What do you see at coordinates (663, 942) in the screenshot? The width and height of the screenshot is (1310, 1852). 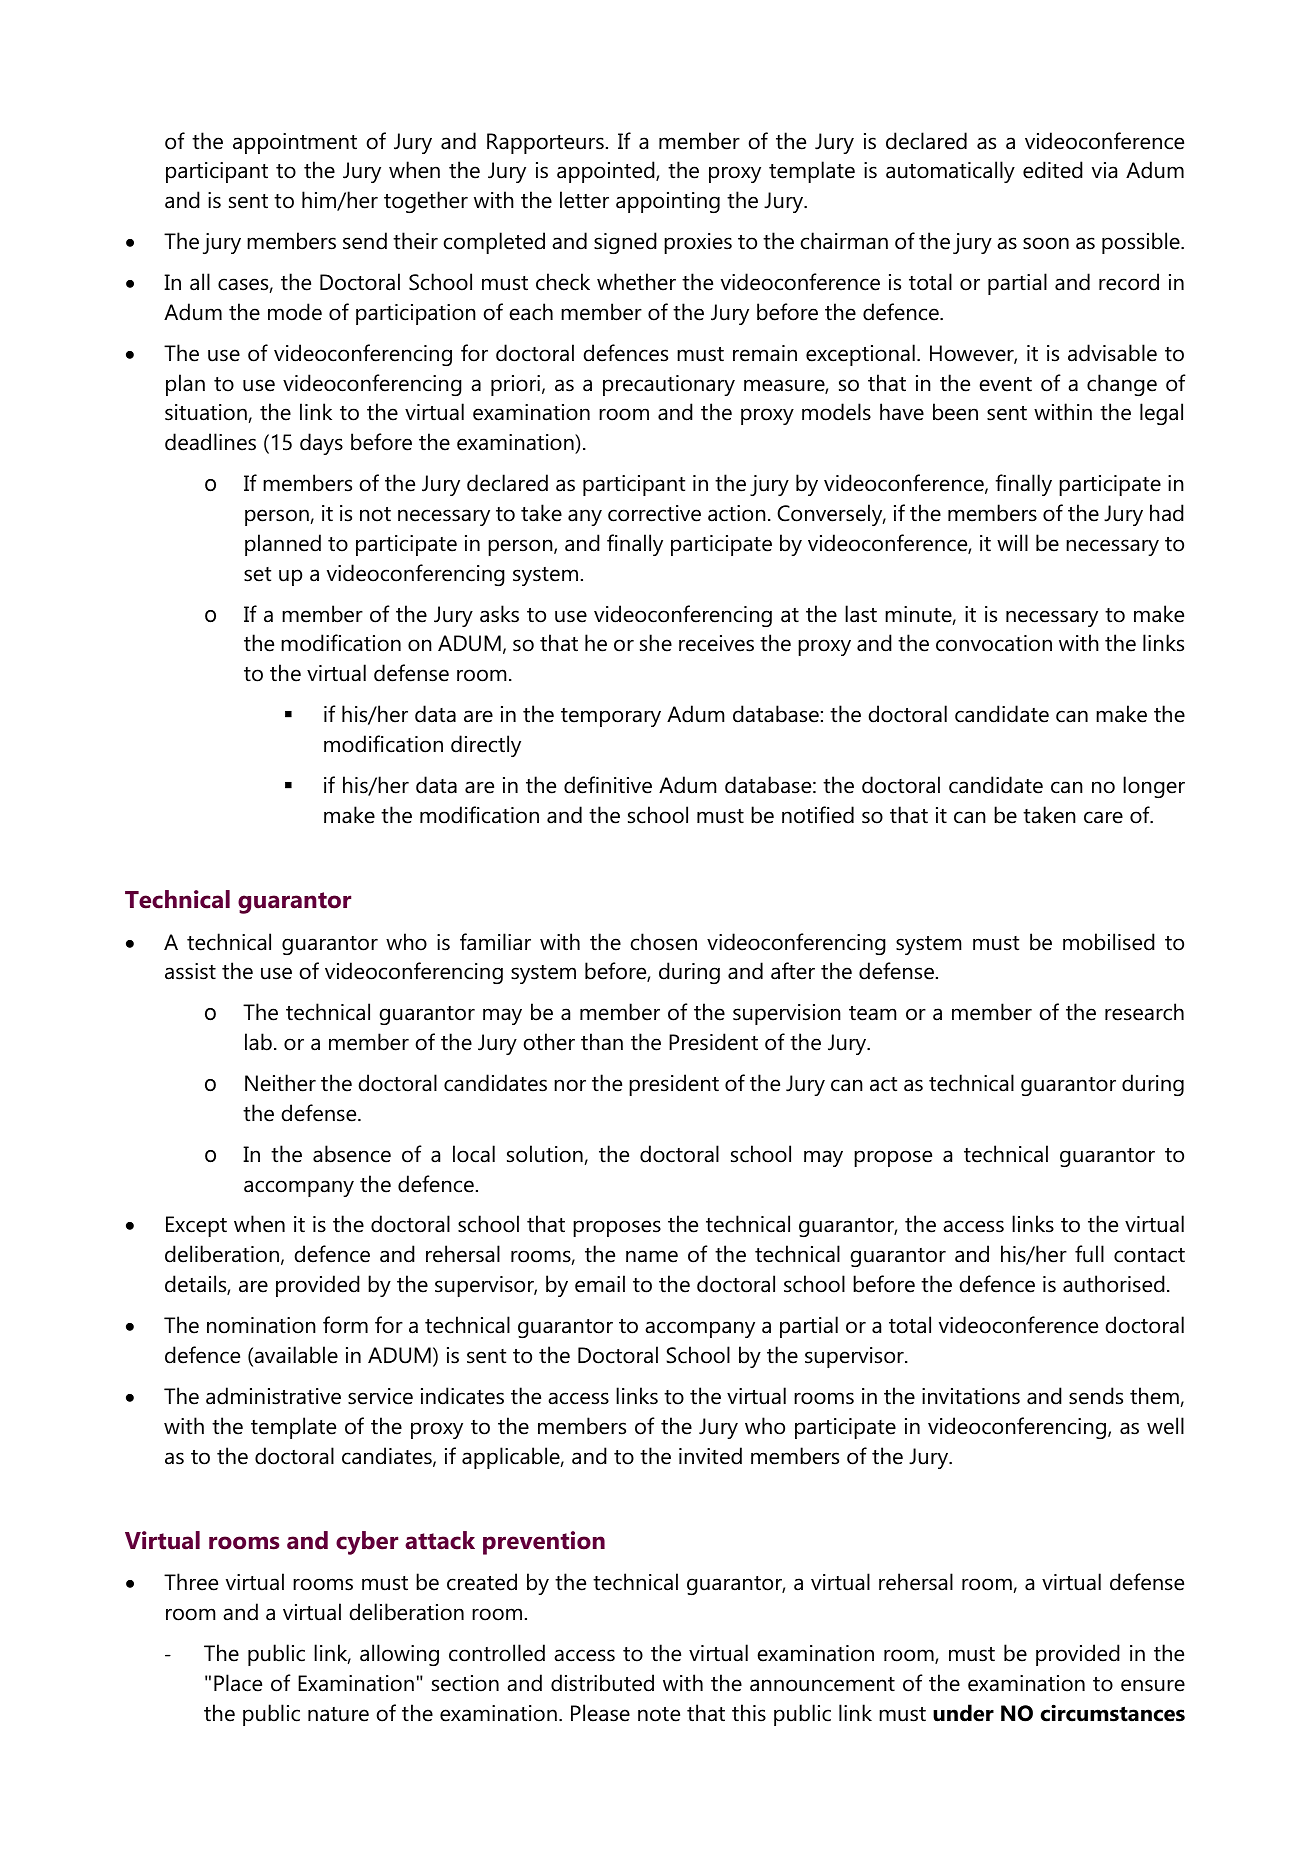 I see `chosen` at bounding box center [663, 942].
